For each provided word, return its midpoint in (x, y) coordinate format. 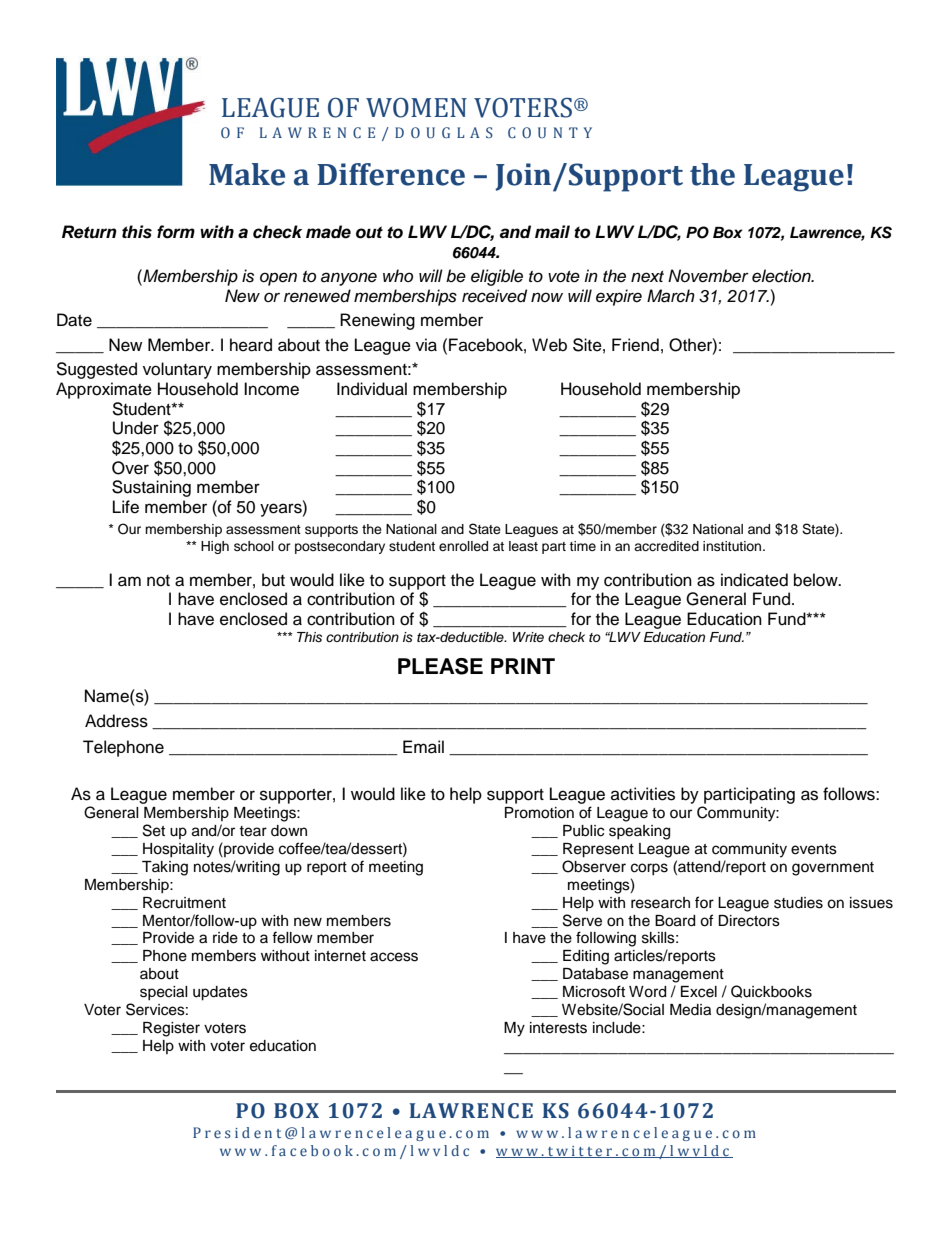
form (176, 232)
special (164, 993)
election (782, 276)
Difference (391, 174)
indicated (754, 580)
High (215, 547)
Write (528, 637)
